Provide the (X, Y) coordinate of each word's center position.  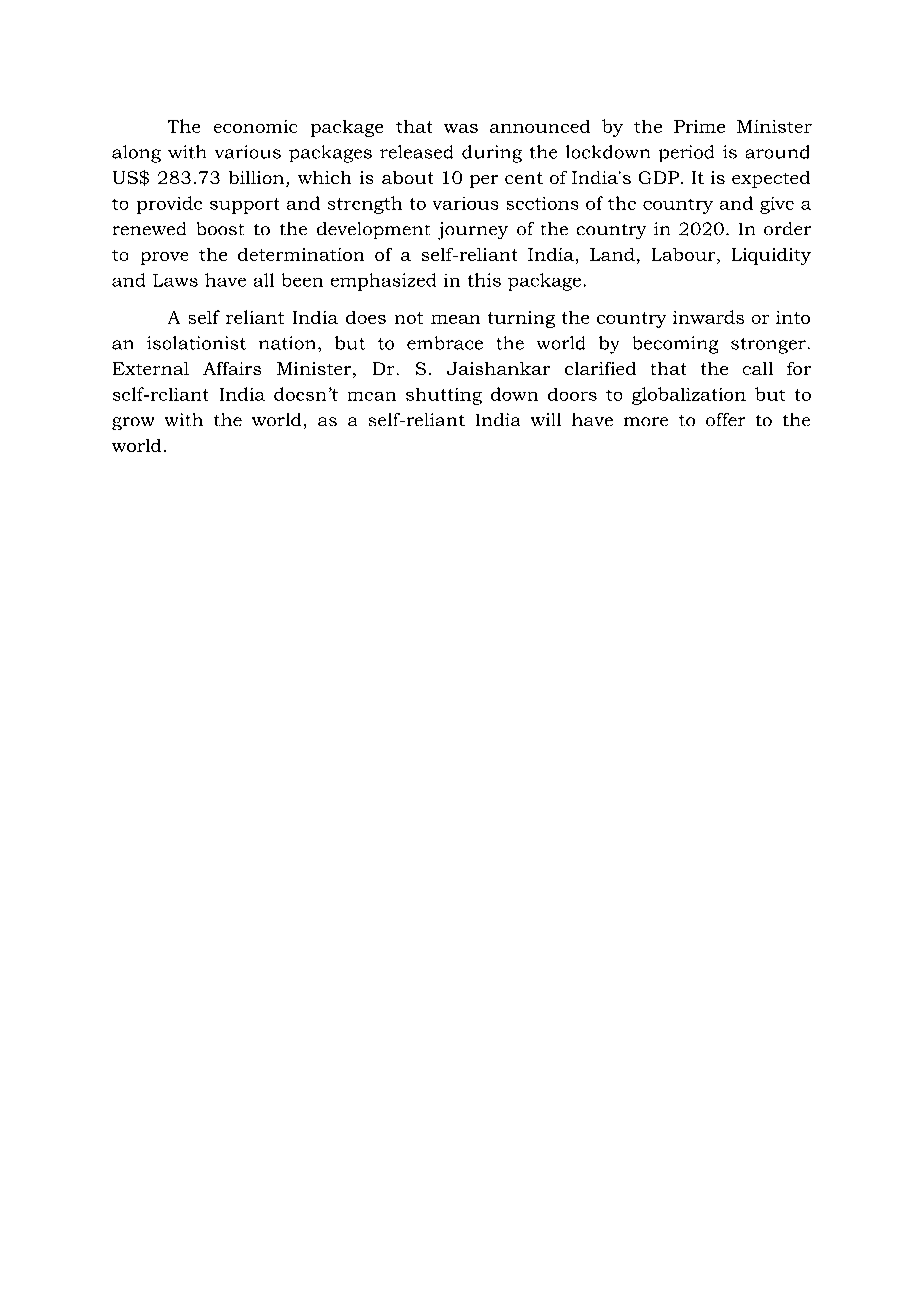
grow (133, 423)
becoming (675, 345)
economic (255, 126)
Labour (685, 256)
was (461, 128)
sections (542, 203)
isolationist (196, 343)
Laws (175, 280)
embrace (445, 343)
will (546, 419)
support (244, 206)
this (484, 280)
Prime (699, 126)
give (777, 205)
